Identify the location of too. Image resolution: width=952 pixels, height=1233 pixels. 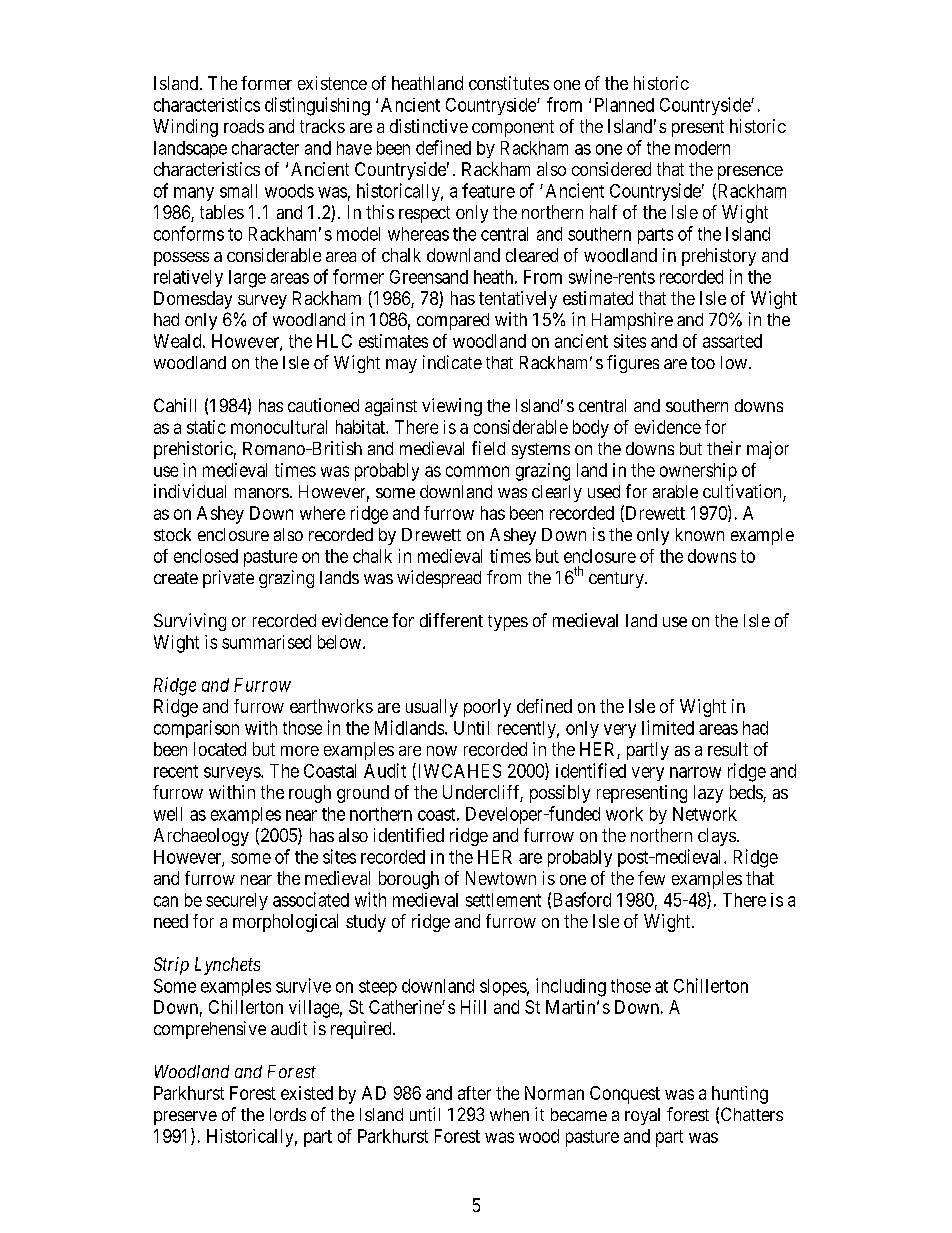
(703, 363).
